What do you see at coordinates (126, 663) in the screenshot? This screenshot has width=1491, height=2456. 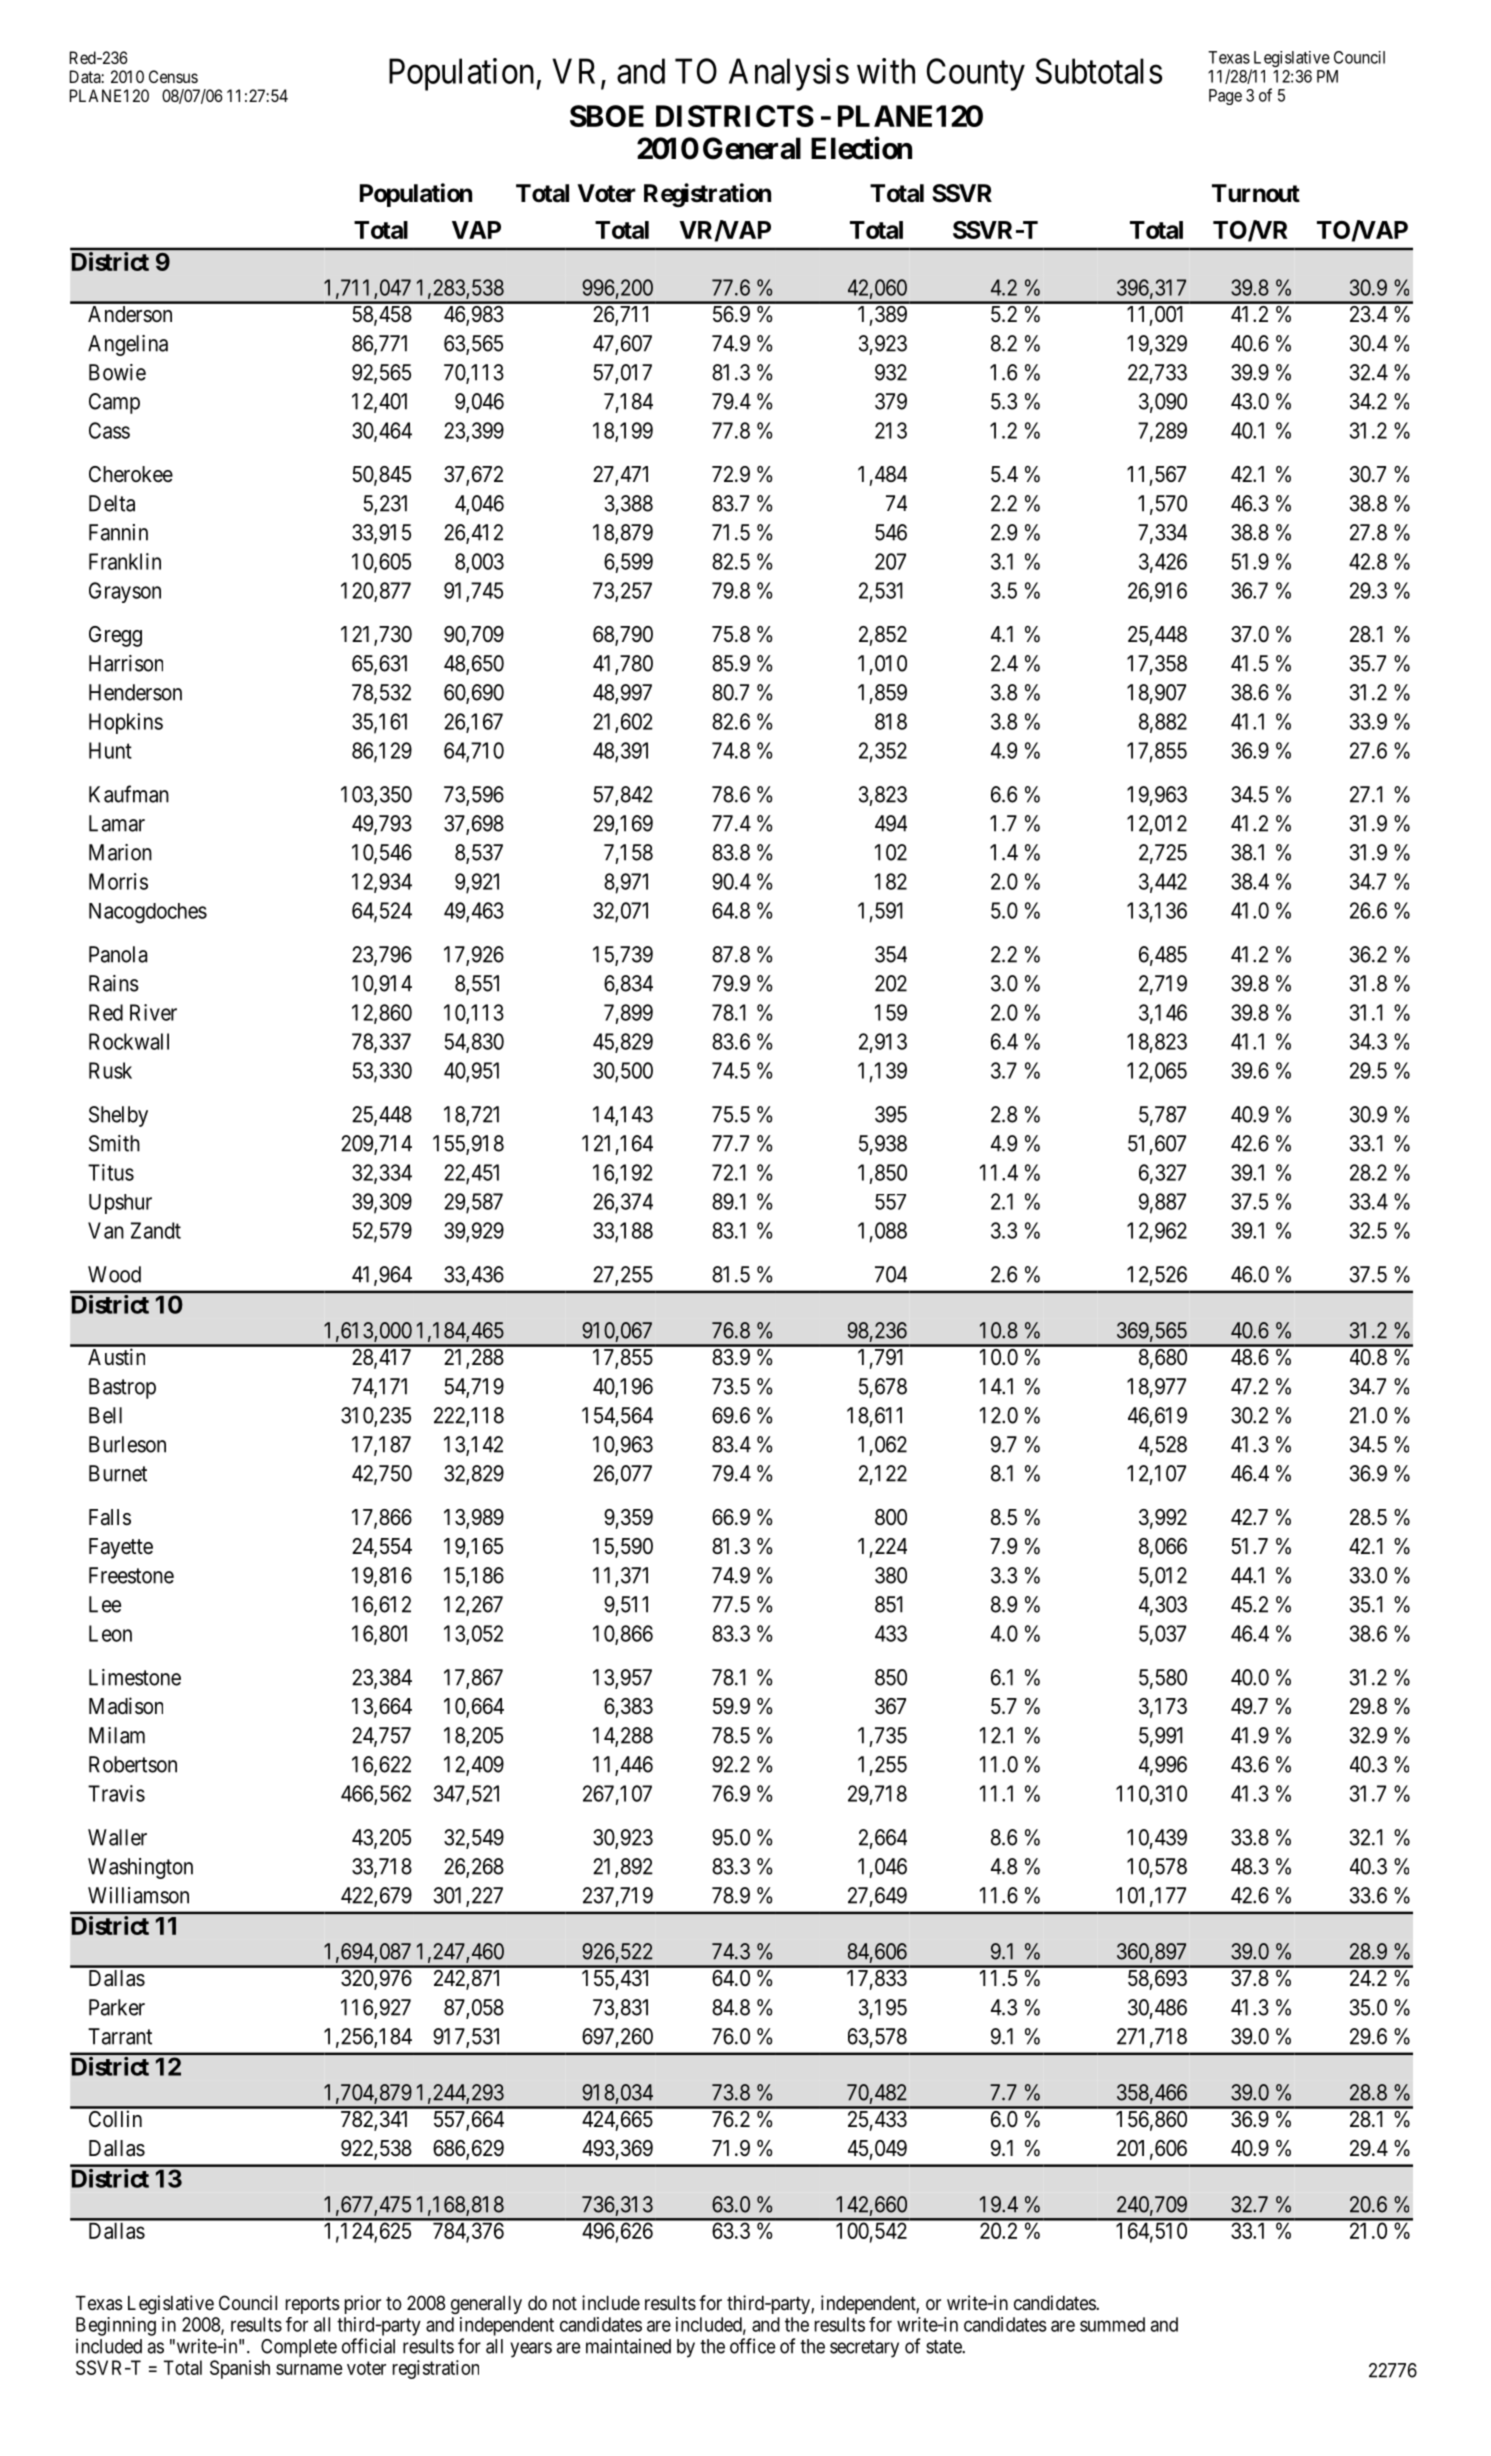 I see `Harrison` at bounding box center [126, 663].
